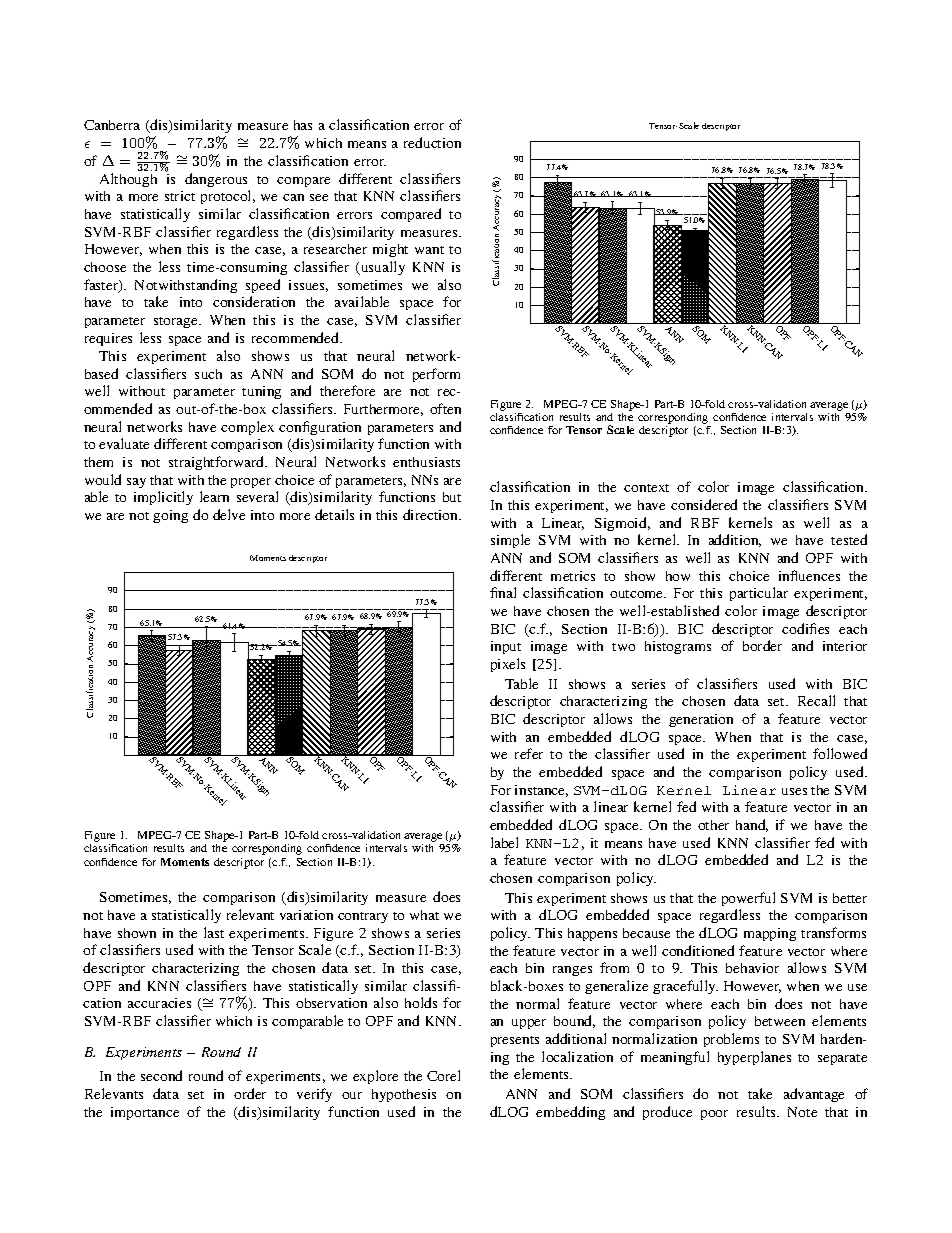 The image size is (952, 1233). What do you see at coordinates (503, 592) in the screenshot?
I see `final` at bounding box center [503, 592].
